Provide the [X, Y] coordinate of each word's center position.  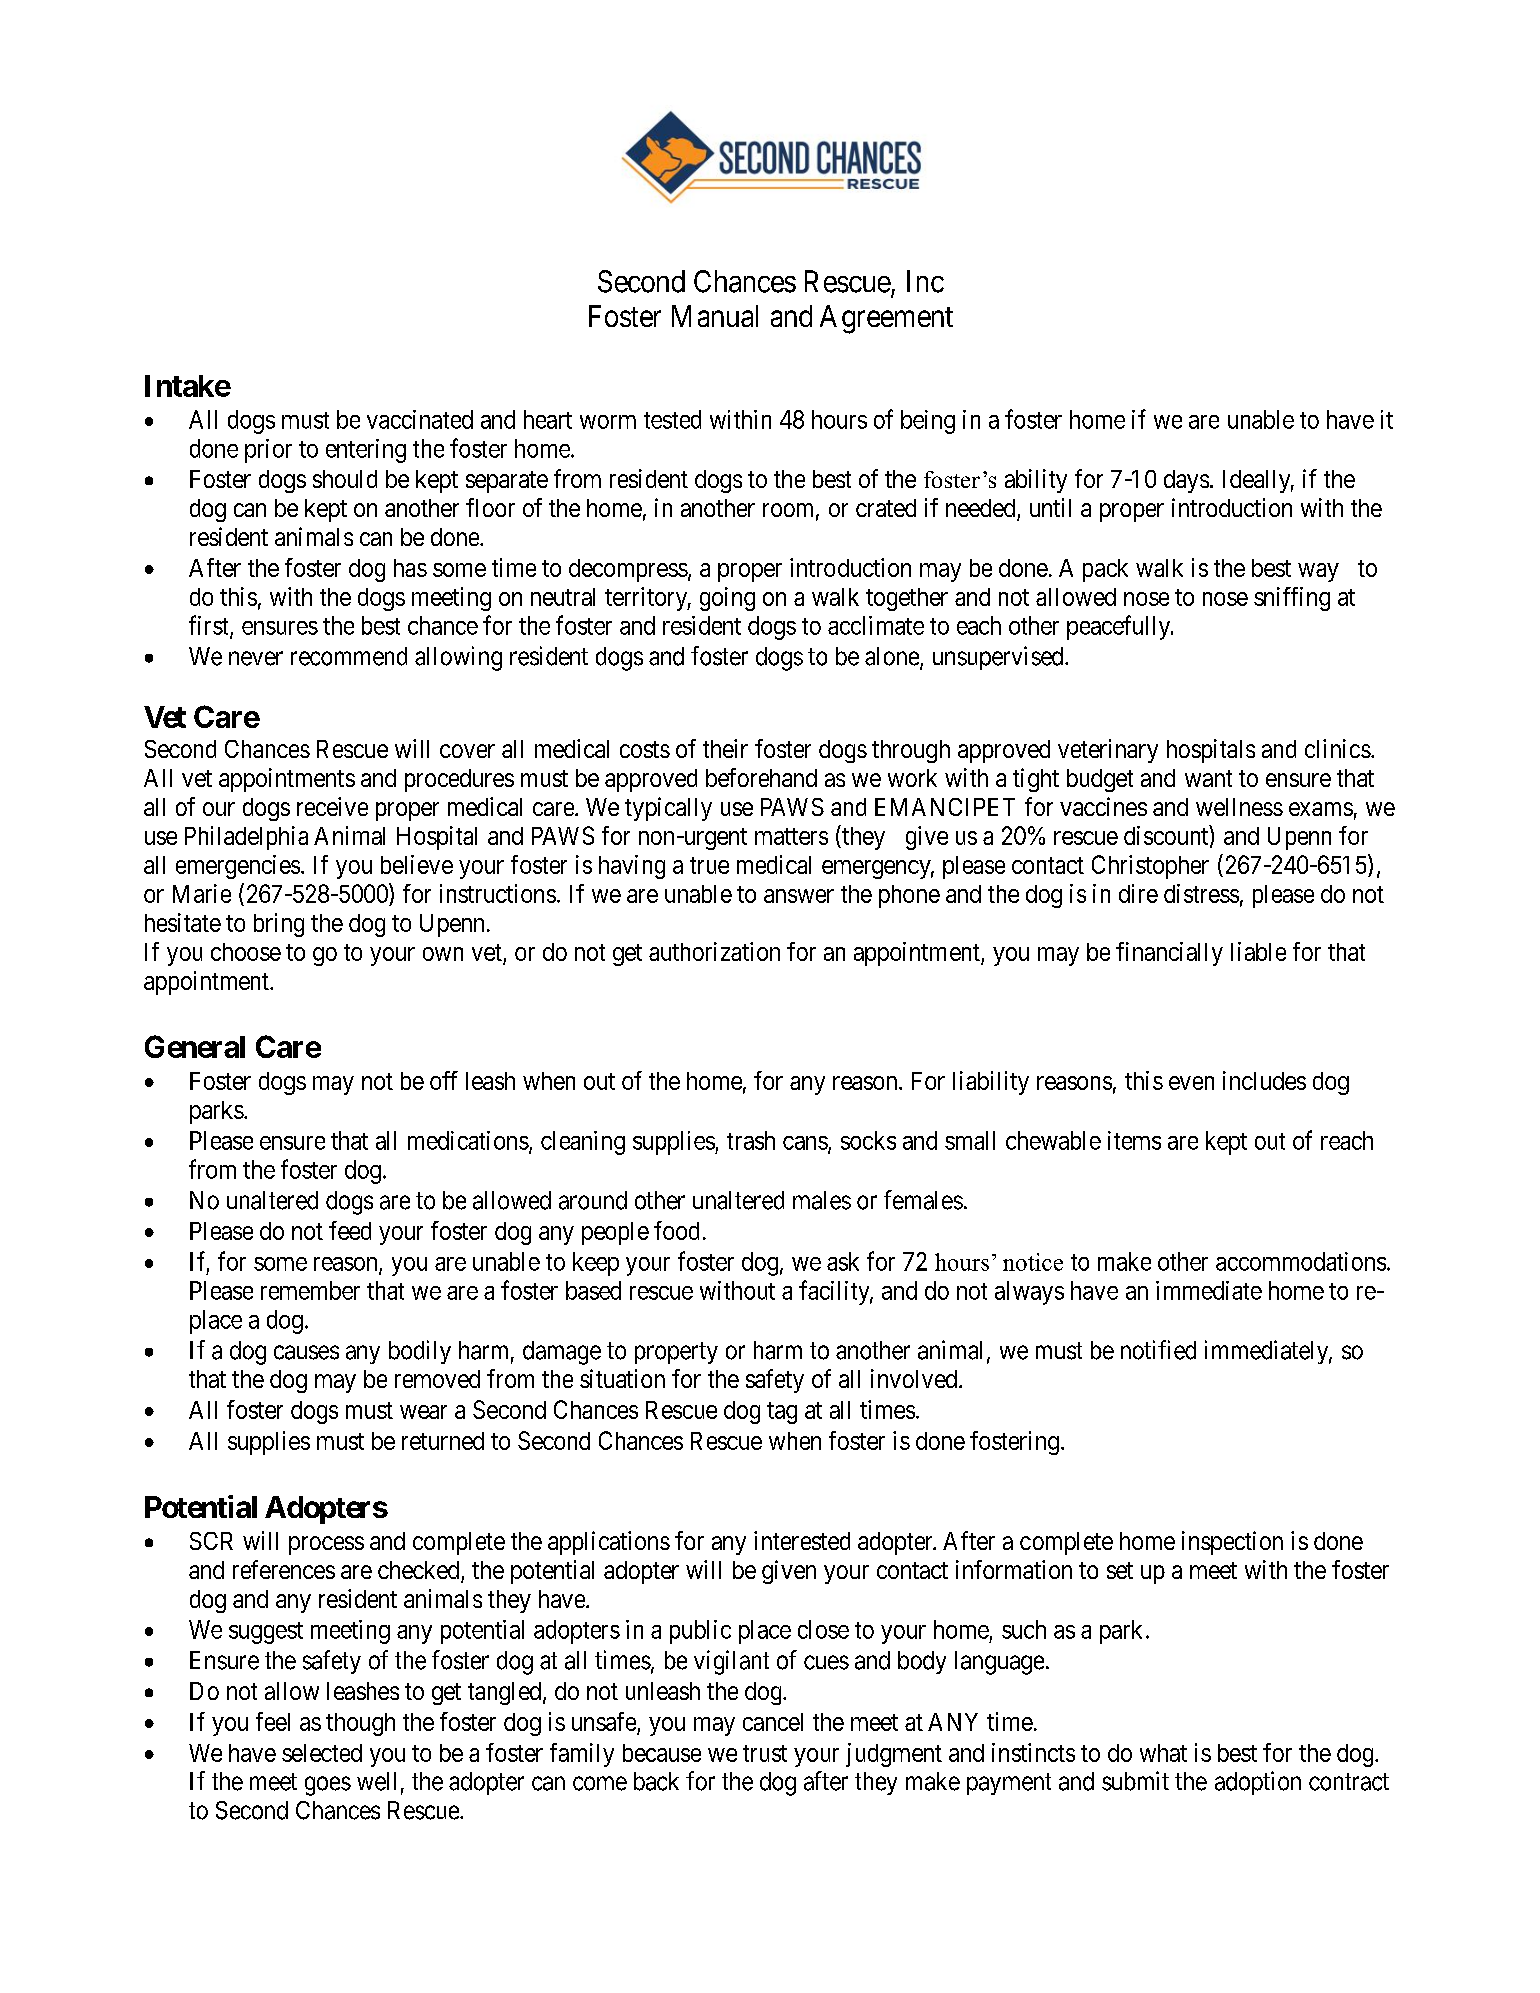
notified [1158, 1350]
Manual [715, 316]
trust [765, 1753]
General [195, 1046]
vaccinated [420, 419]
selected [322, 1753]
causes [306, 1352]
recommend [349, 656]
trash [751, 1140]
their [725, 748]
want [1208, 778]
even [1191, 1083]
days [1186, 481]
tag [782, 1413]
